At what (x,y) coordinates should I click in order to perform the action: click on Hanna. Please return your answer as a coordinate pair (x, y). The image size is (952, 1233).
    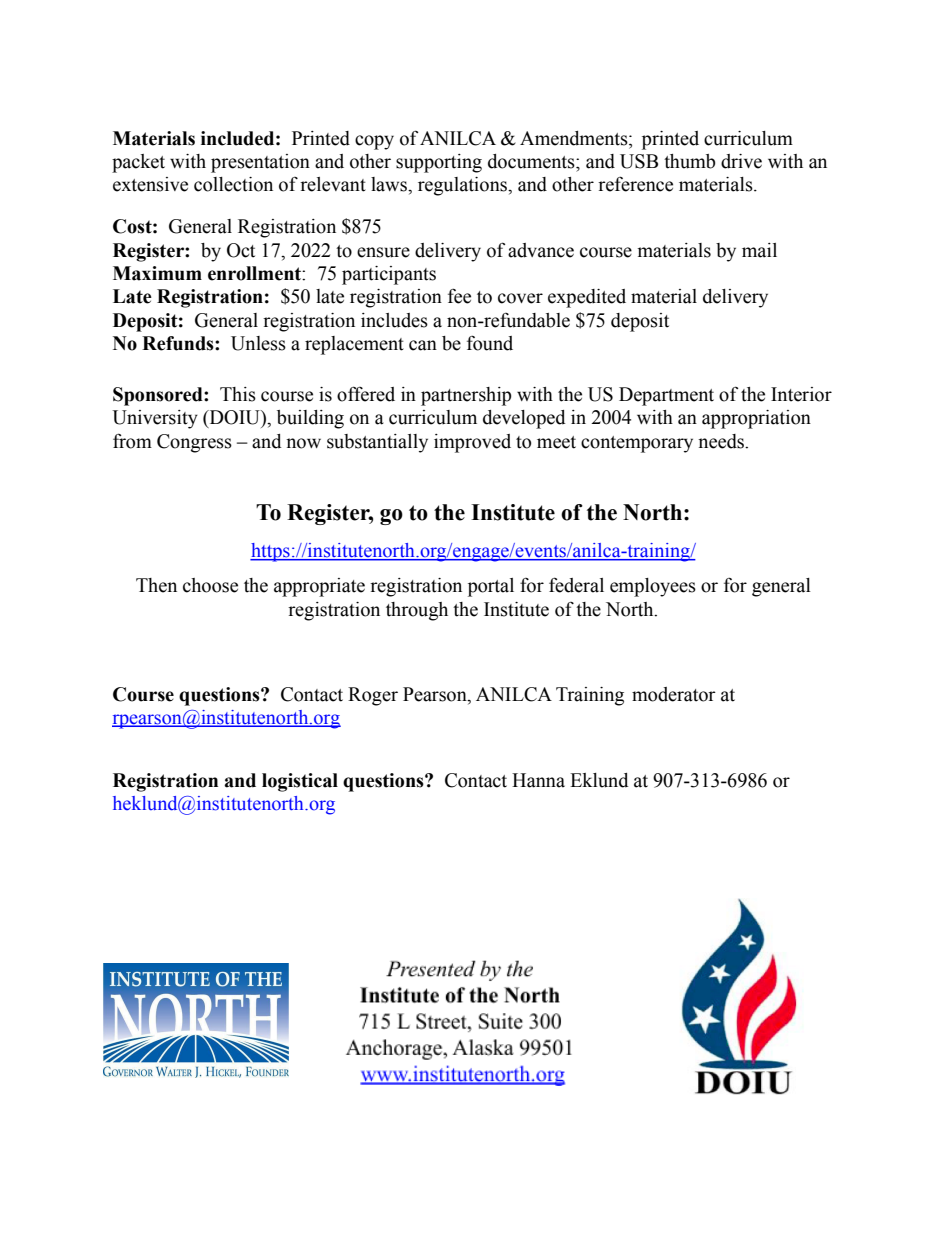
    Looking at the image, I should click on (538, 780).
